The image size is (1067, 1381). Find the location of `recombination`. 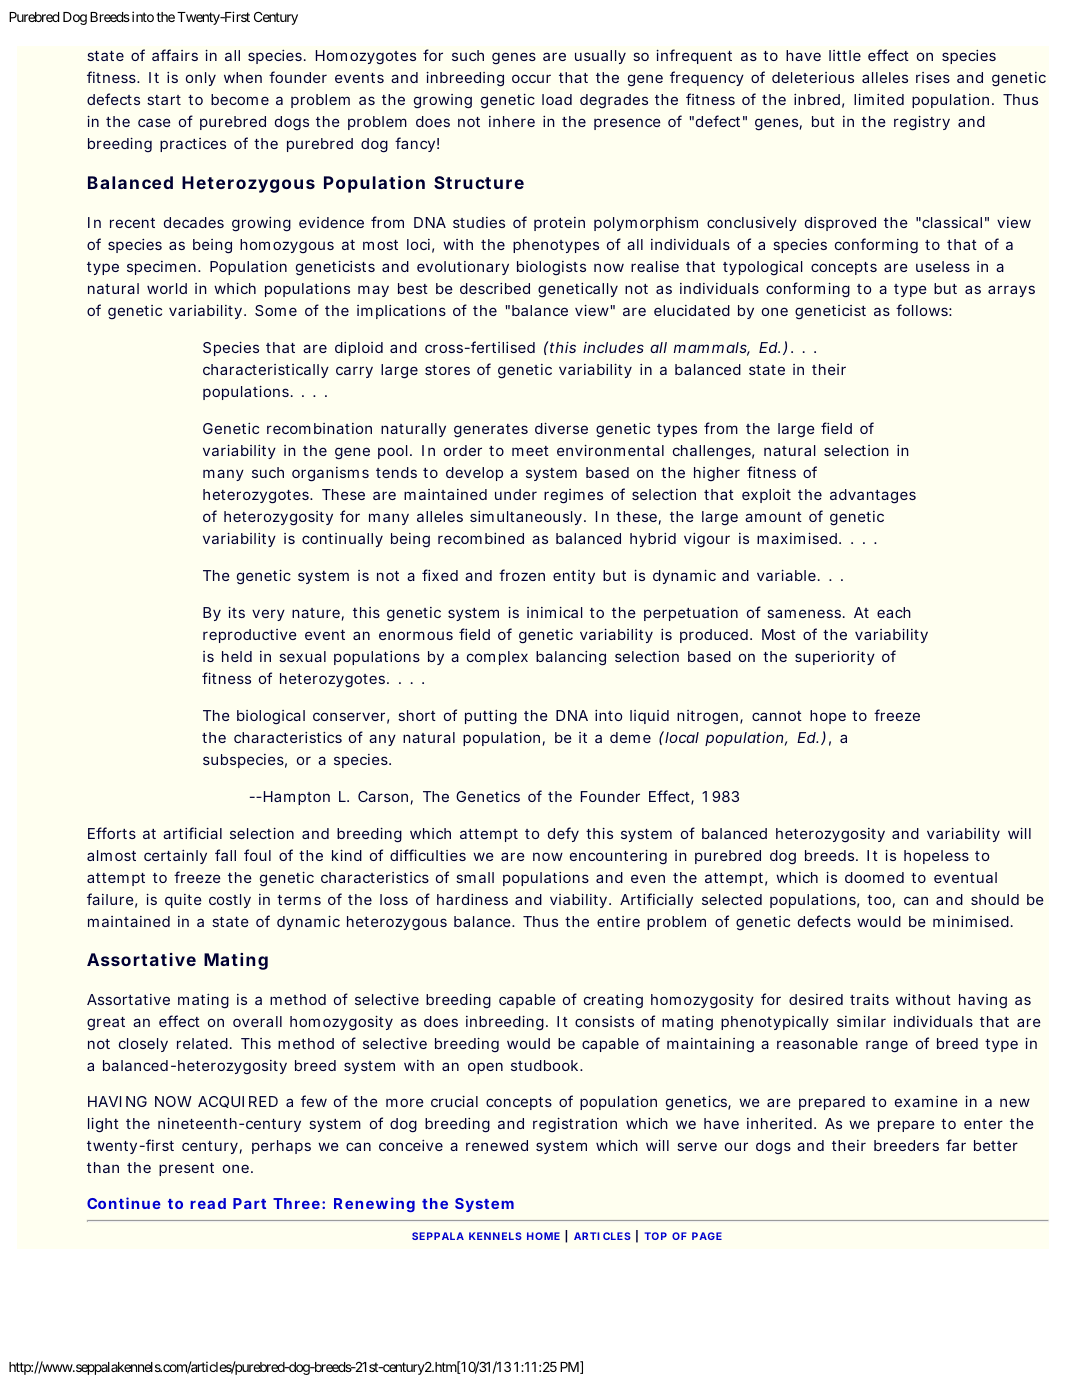

recombination is located at coordinates (319, 428).
